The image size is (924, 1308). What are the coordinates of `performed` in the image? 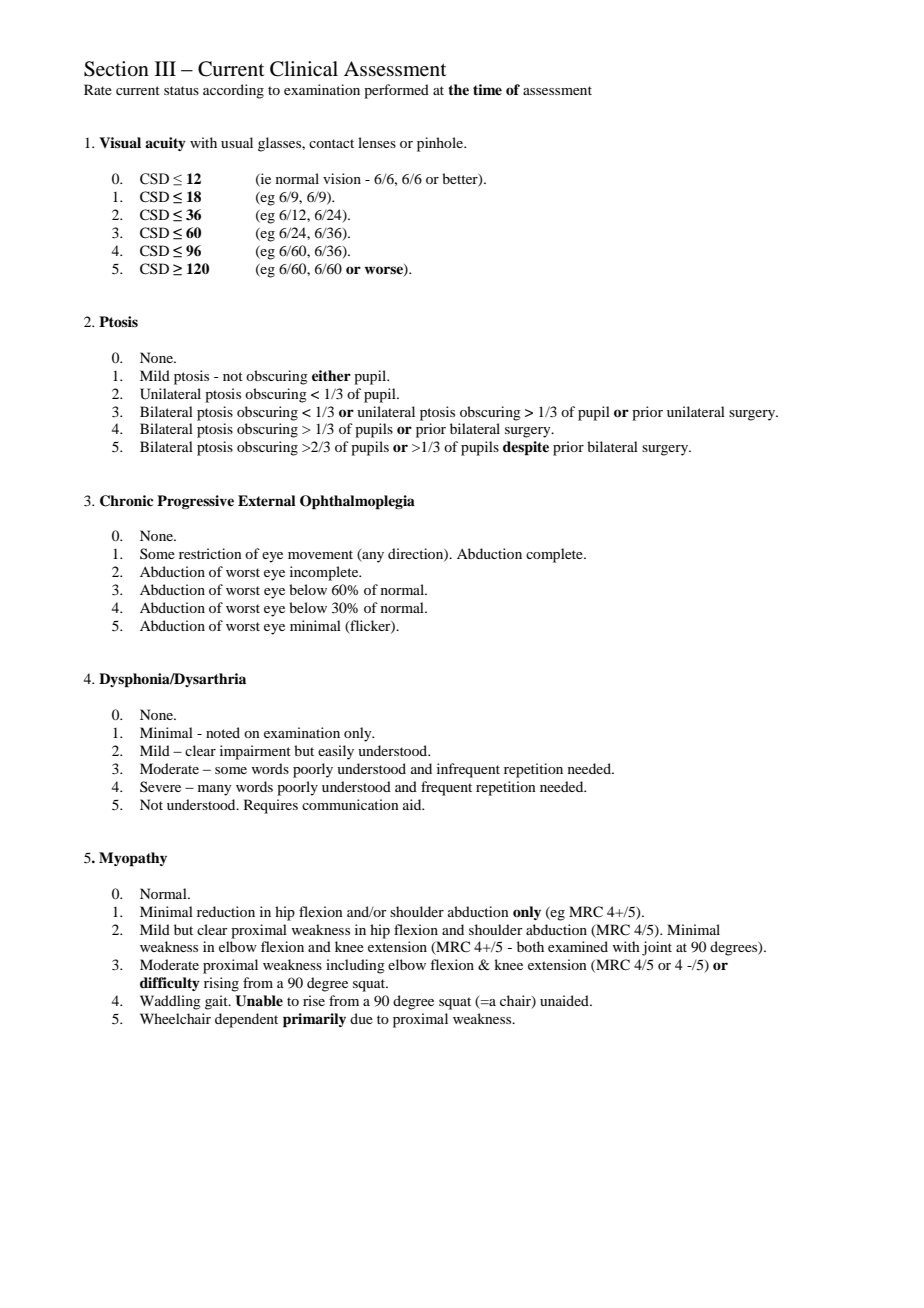 It's located at (396, 91).
